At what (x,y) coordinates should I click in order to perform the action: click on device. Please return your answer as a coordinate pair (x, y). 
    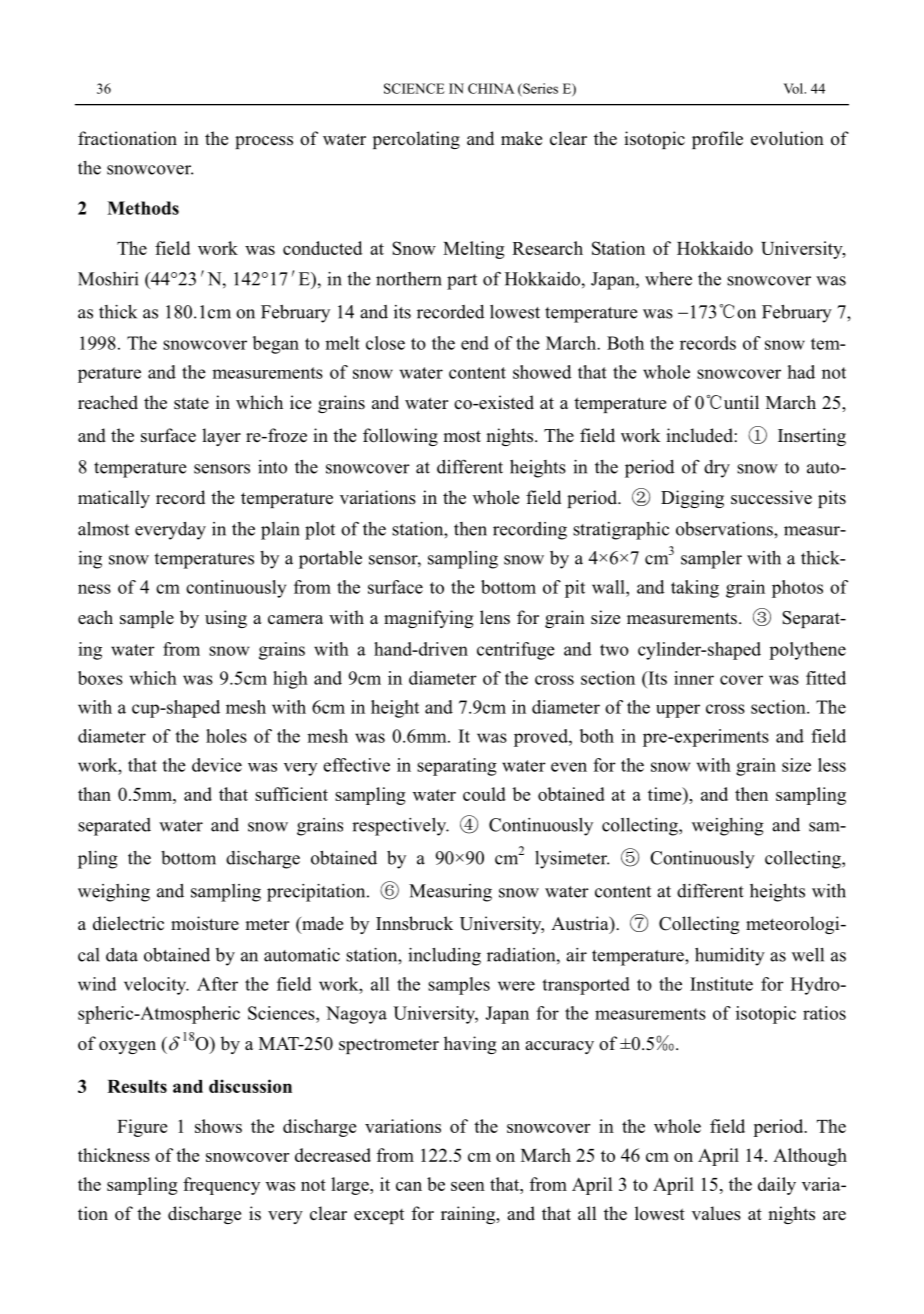
    Looking at the image, I should click on (217, 765).
